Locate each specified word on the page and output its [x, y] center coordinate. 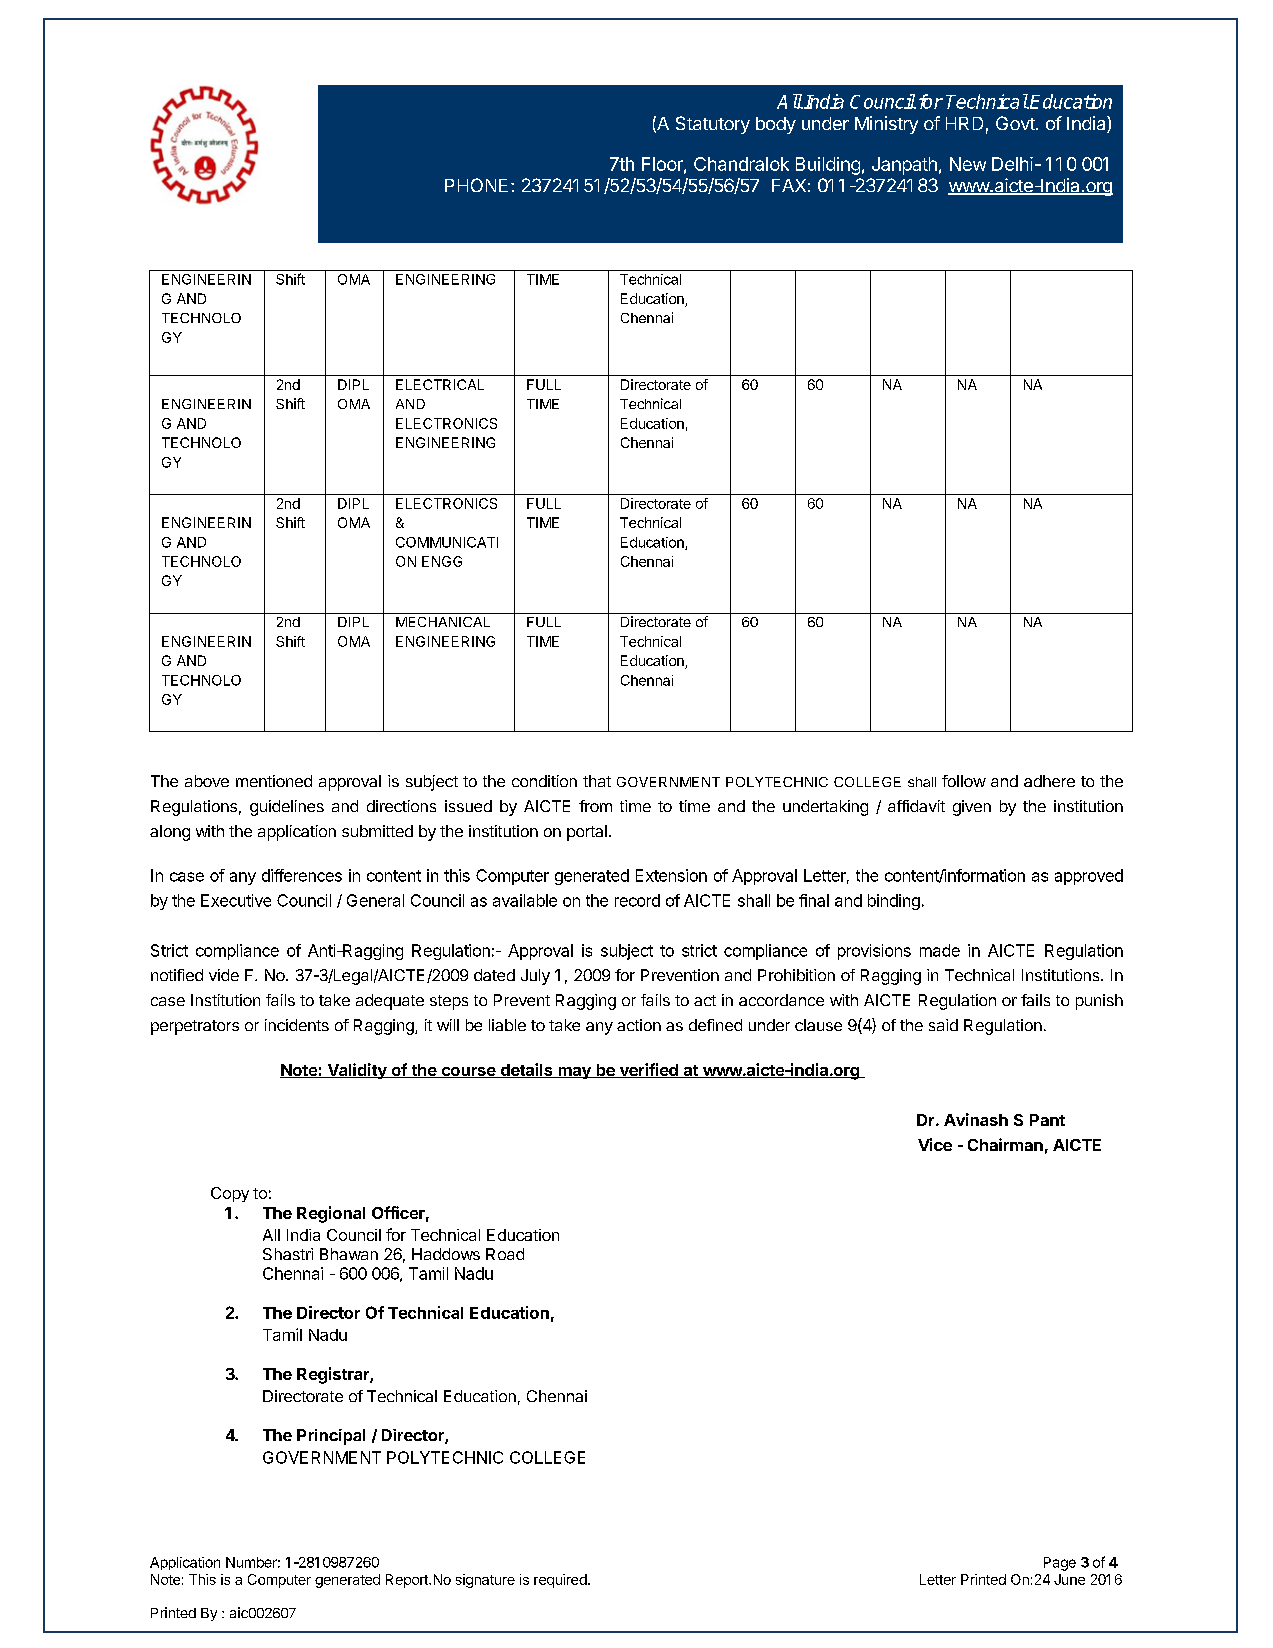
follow [964, 781]
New [968, 164]
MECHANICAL [443, 622]
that [597, 781]
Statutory [713, 125]
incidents [297, 1025]
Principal [331, 1437]
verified [648, 1070]
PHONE [476, 185]
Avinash [976, 1119]
